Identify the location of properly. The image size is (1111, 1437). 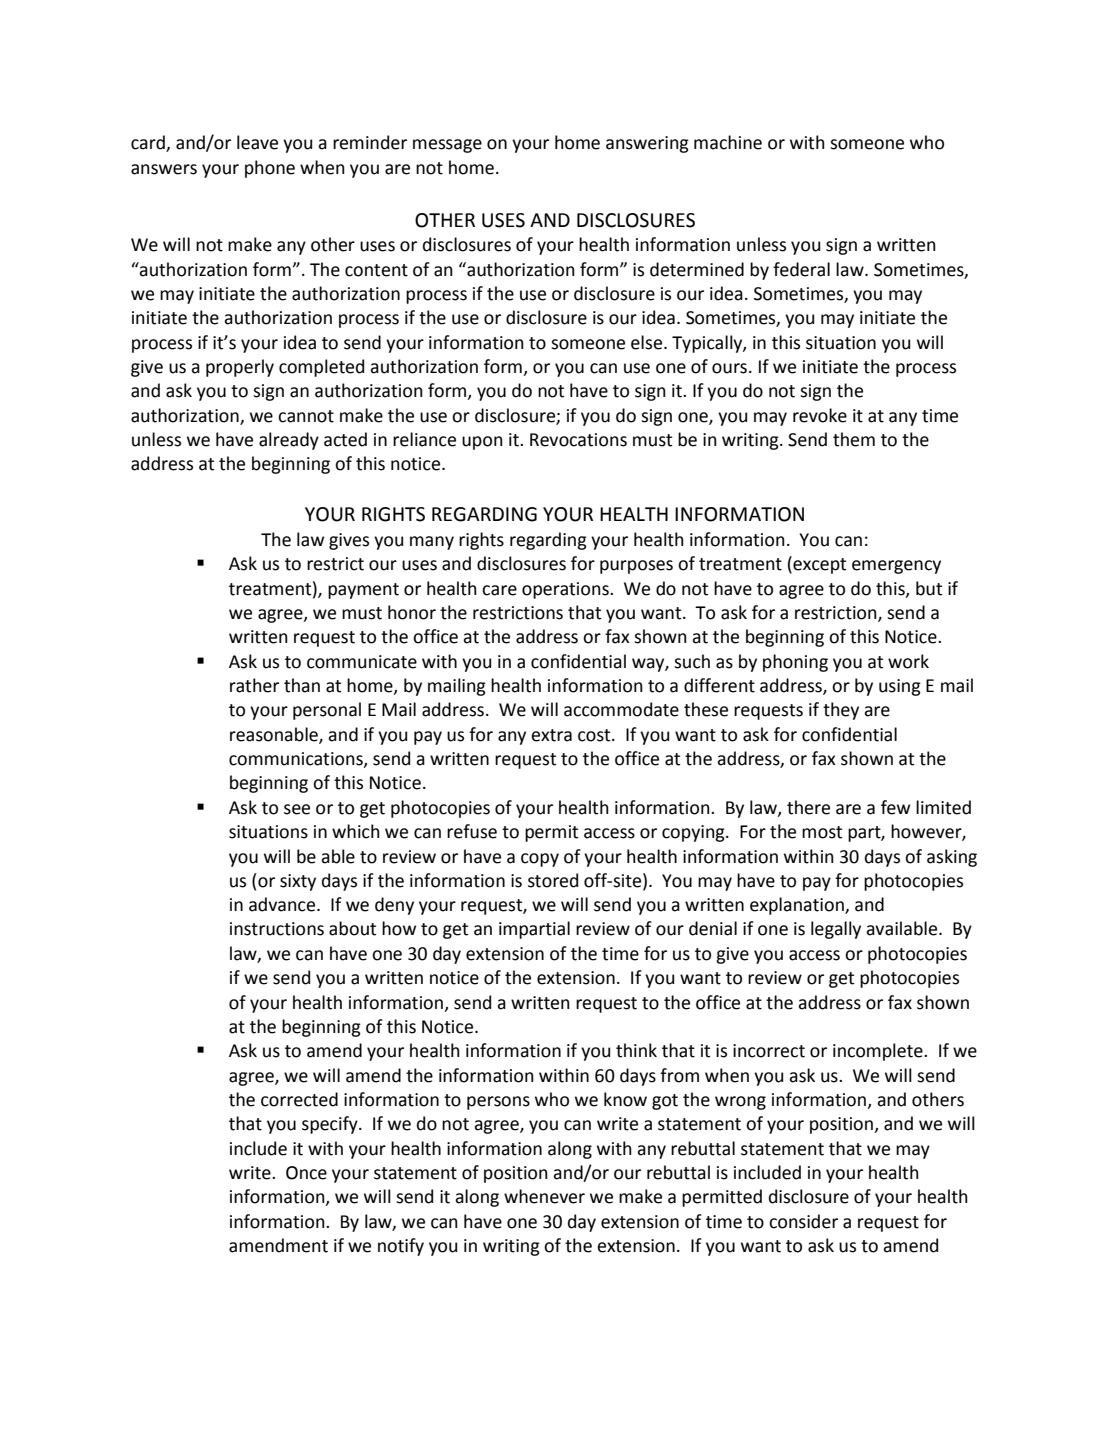
(240, 368).
